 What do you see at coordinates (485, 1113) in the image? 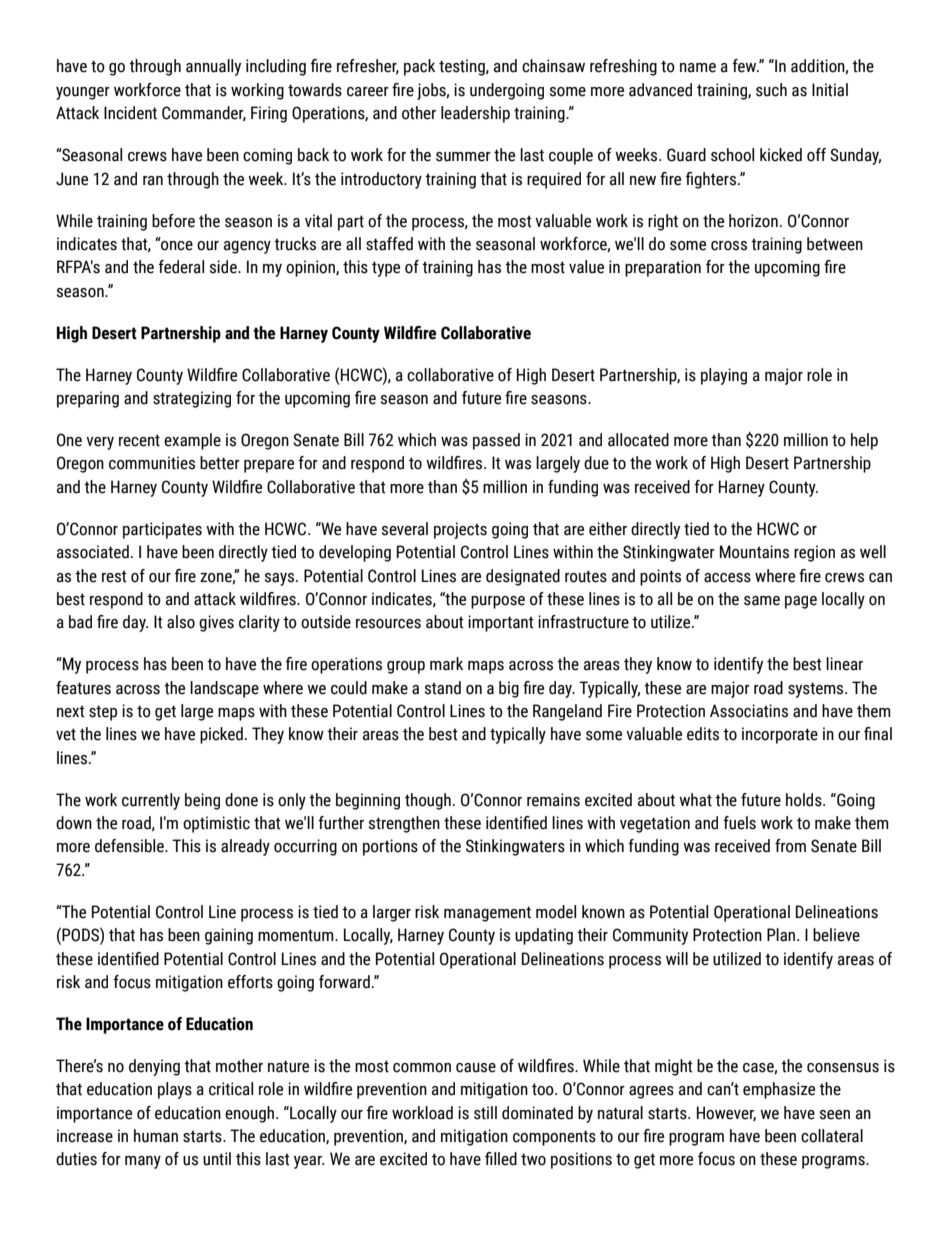
I see `still` at bounding box center [485, 1113].
